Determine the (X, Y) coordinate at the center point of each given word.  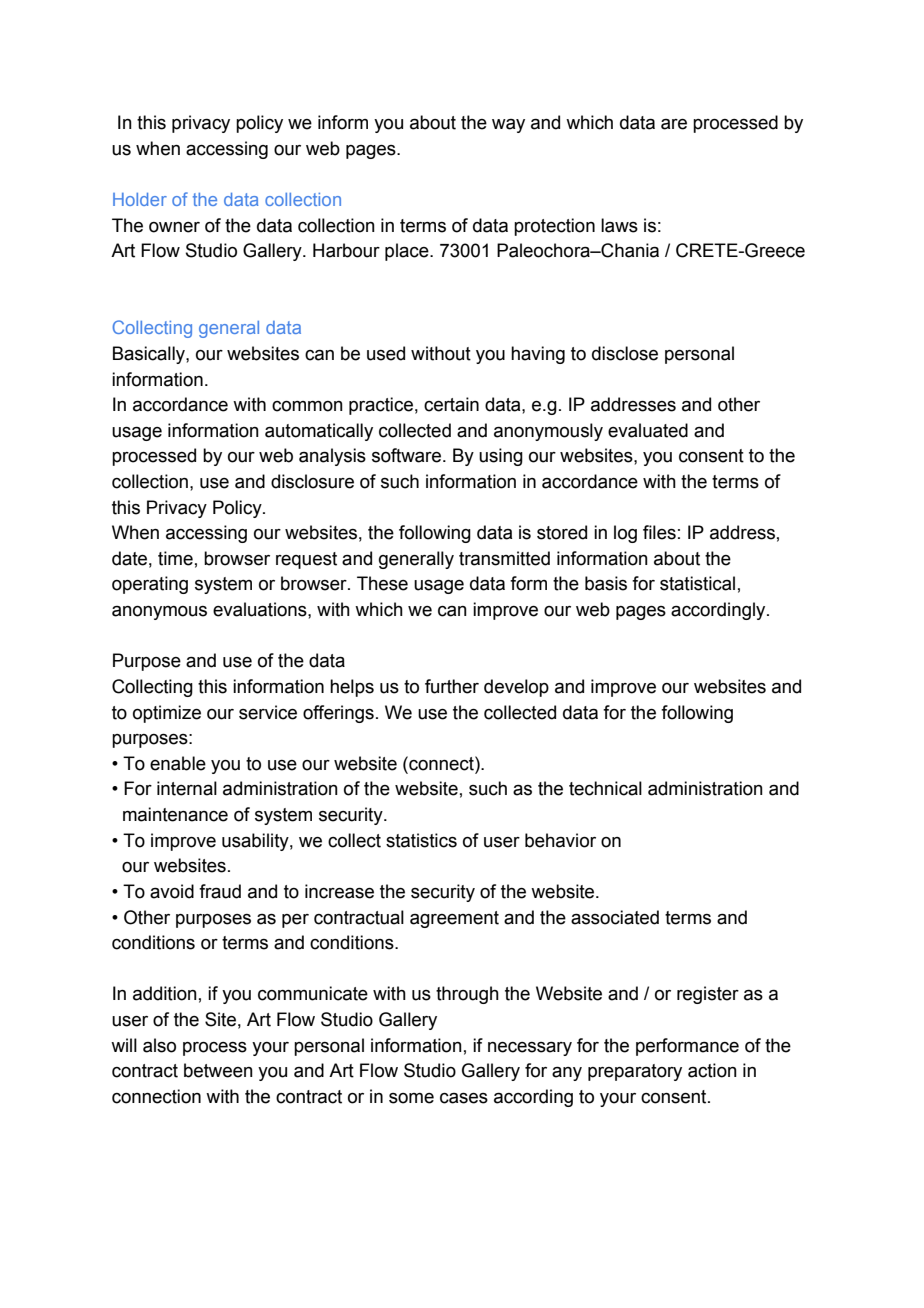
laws (619, 225)
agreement (454, 919)
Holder (140, 199)
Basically (150, 355)
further (452, 686)
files (659, 532)
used (386, 353)
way (508, 126)
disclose (625, 353)
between (218, 1070)
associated (615, 917)
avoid (172, 891)
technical (605, 788)
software (406, 455)
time (175, 558)
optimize (167, 714)
